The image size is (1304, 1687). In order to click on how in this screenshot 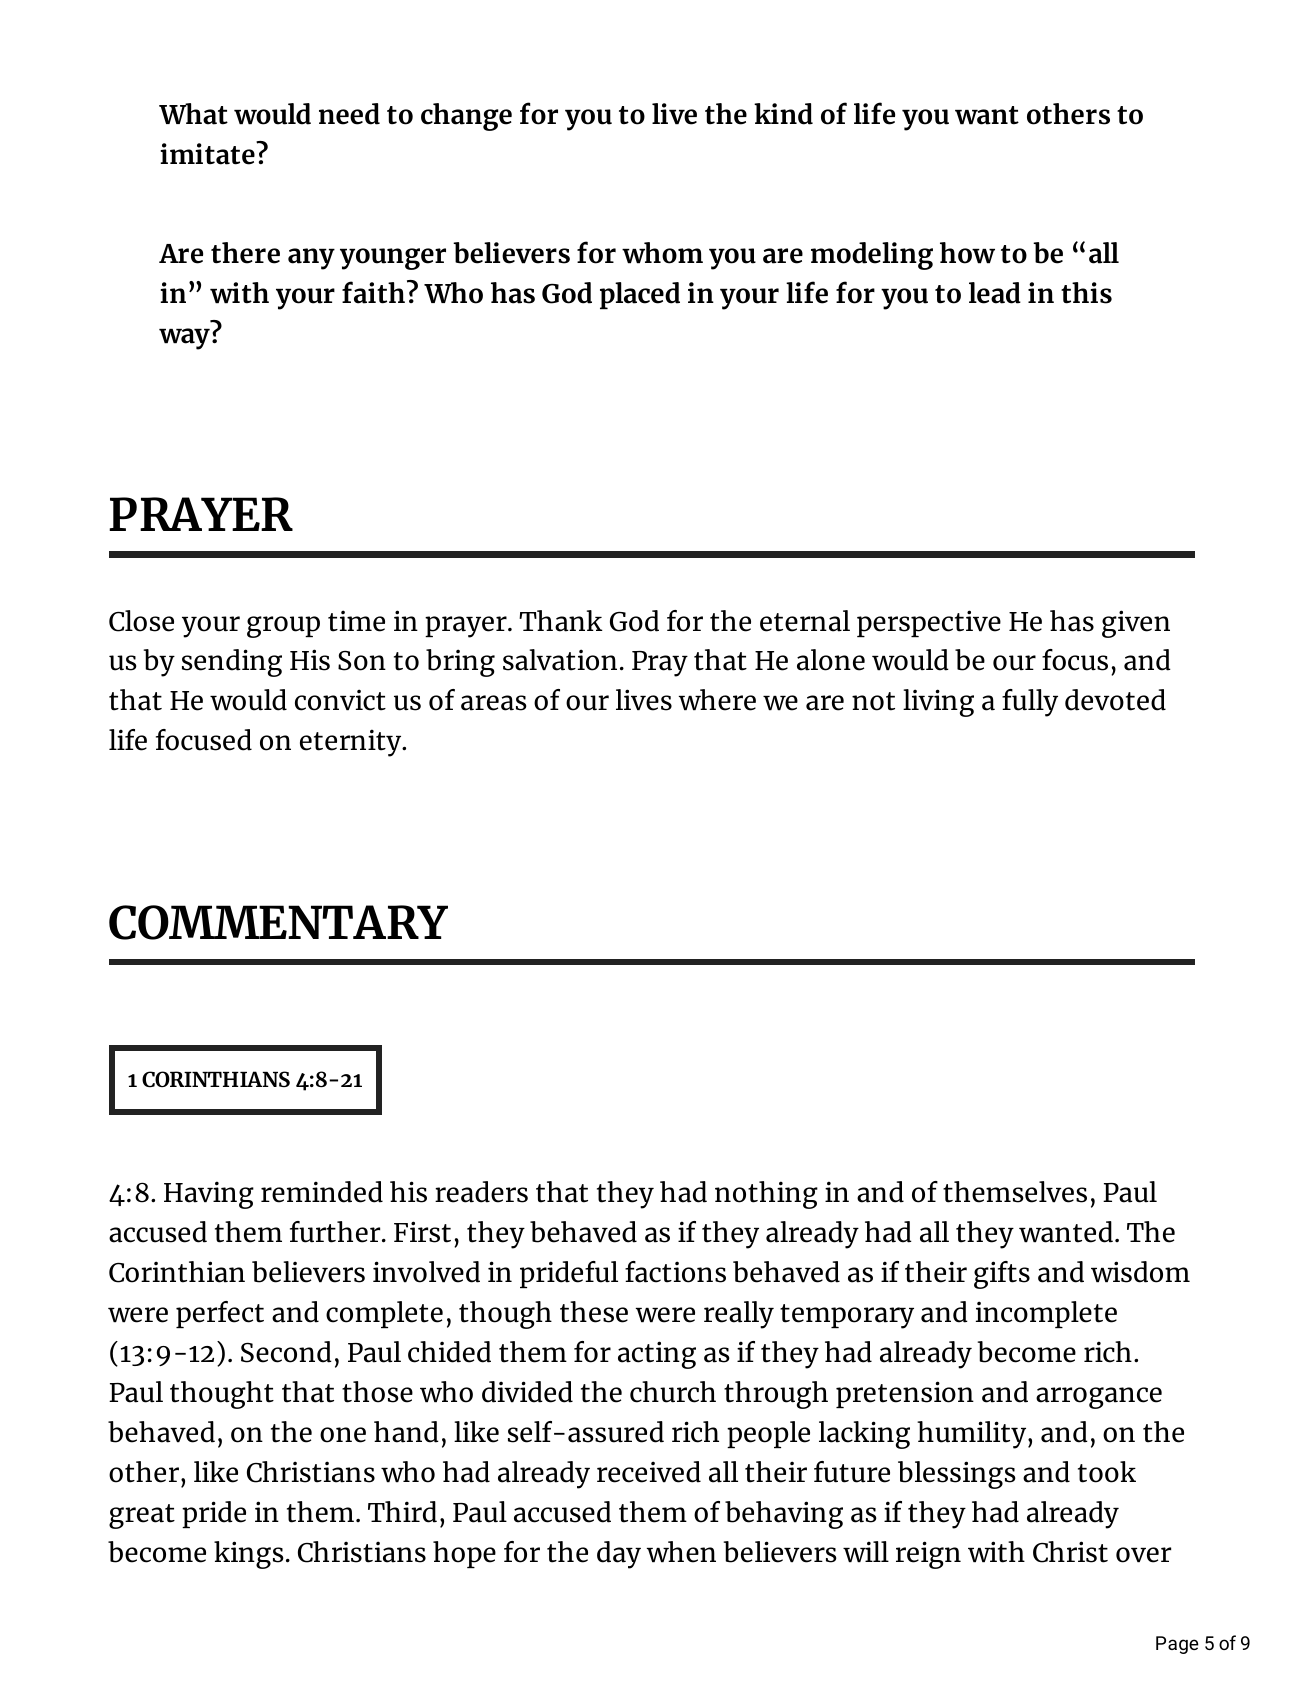, I will do `click(967, 253)`.
